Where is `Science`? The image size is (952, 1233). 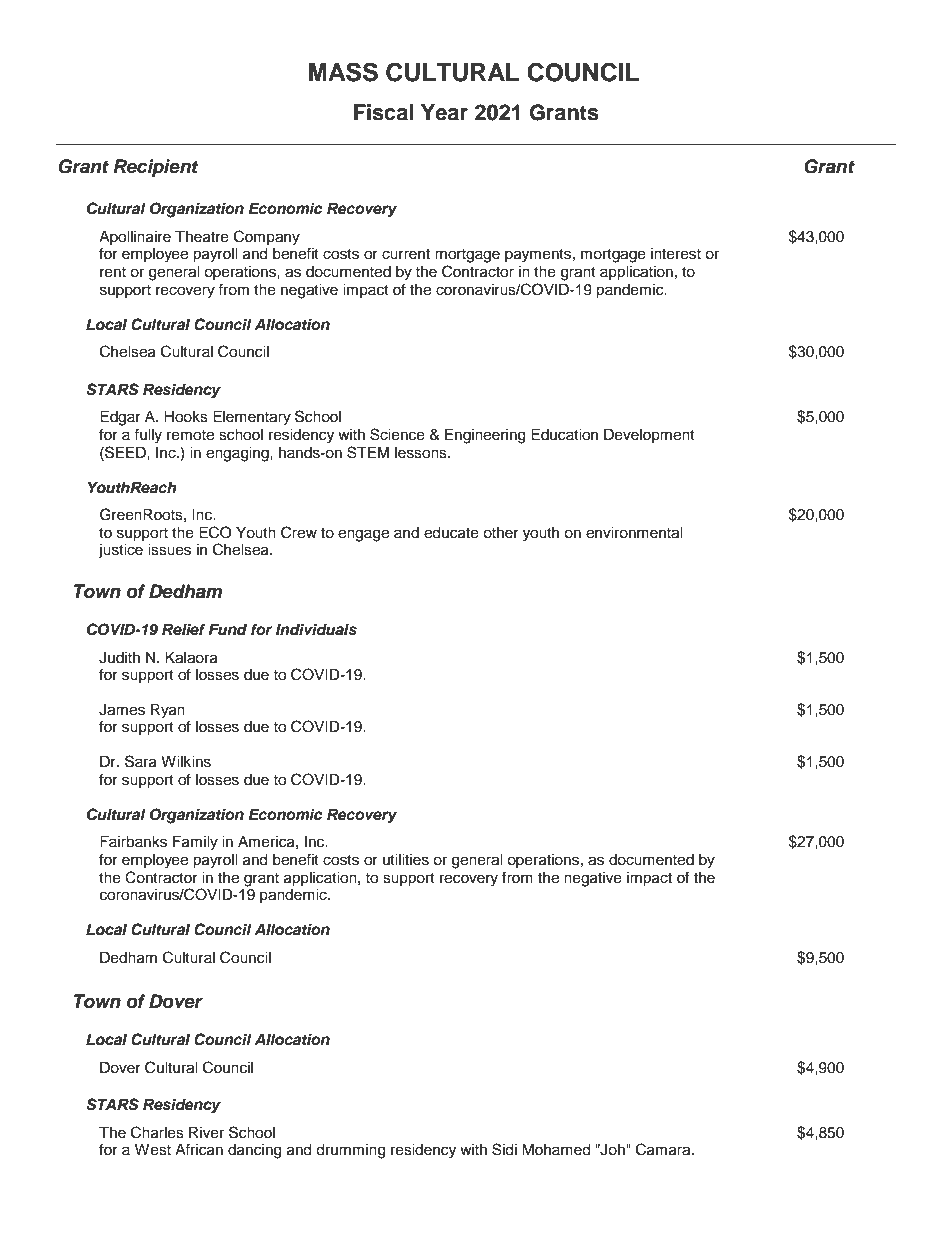 Science is located at coordinates (397, 434).
